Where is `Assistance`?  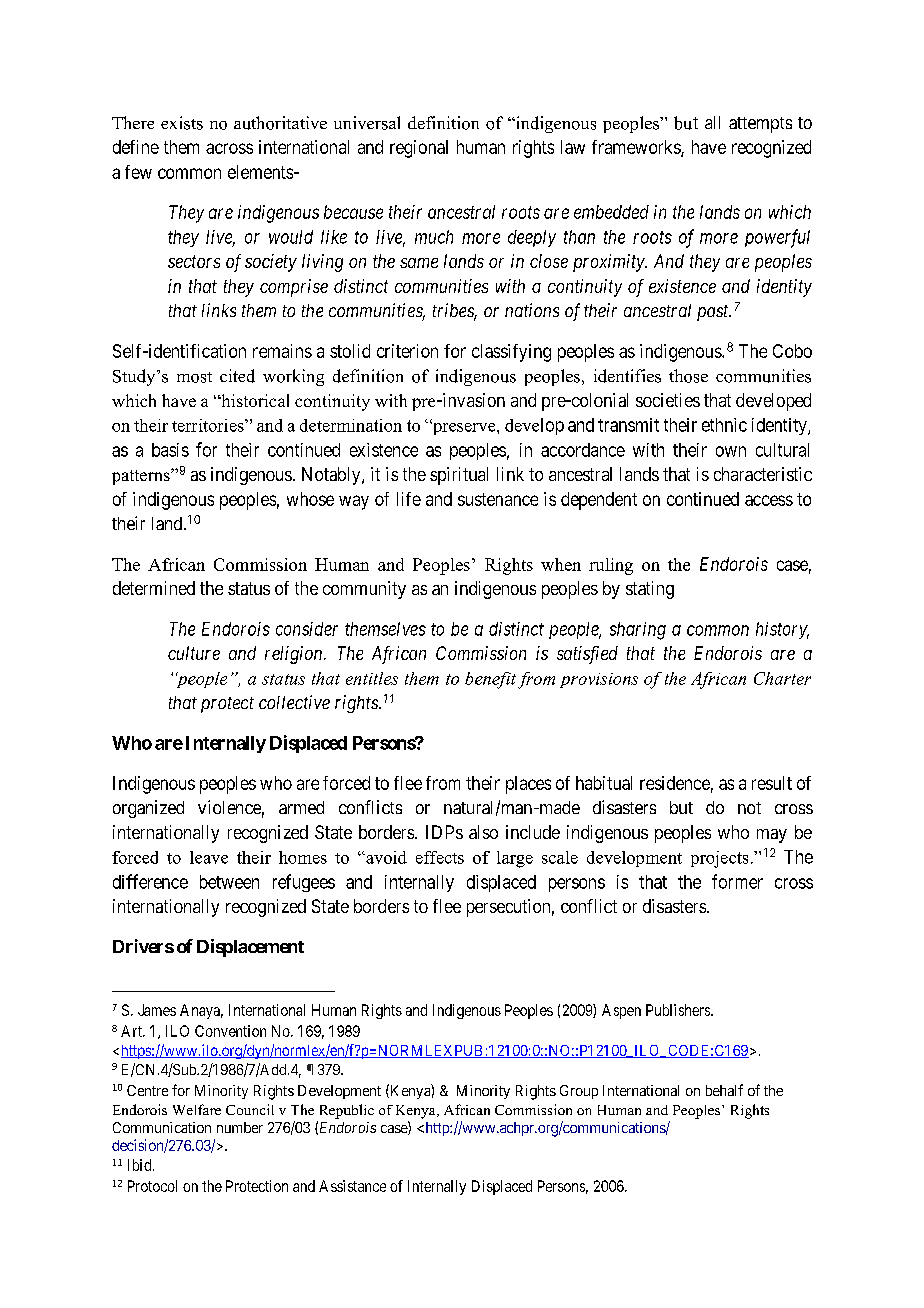
Assistance is located at coordinates (352, 1186).
